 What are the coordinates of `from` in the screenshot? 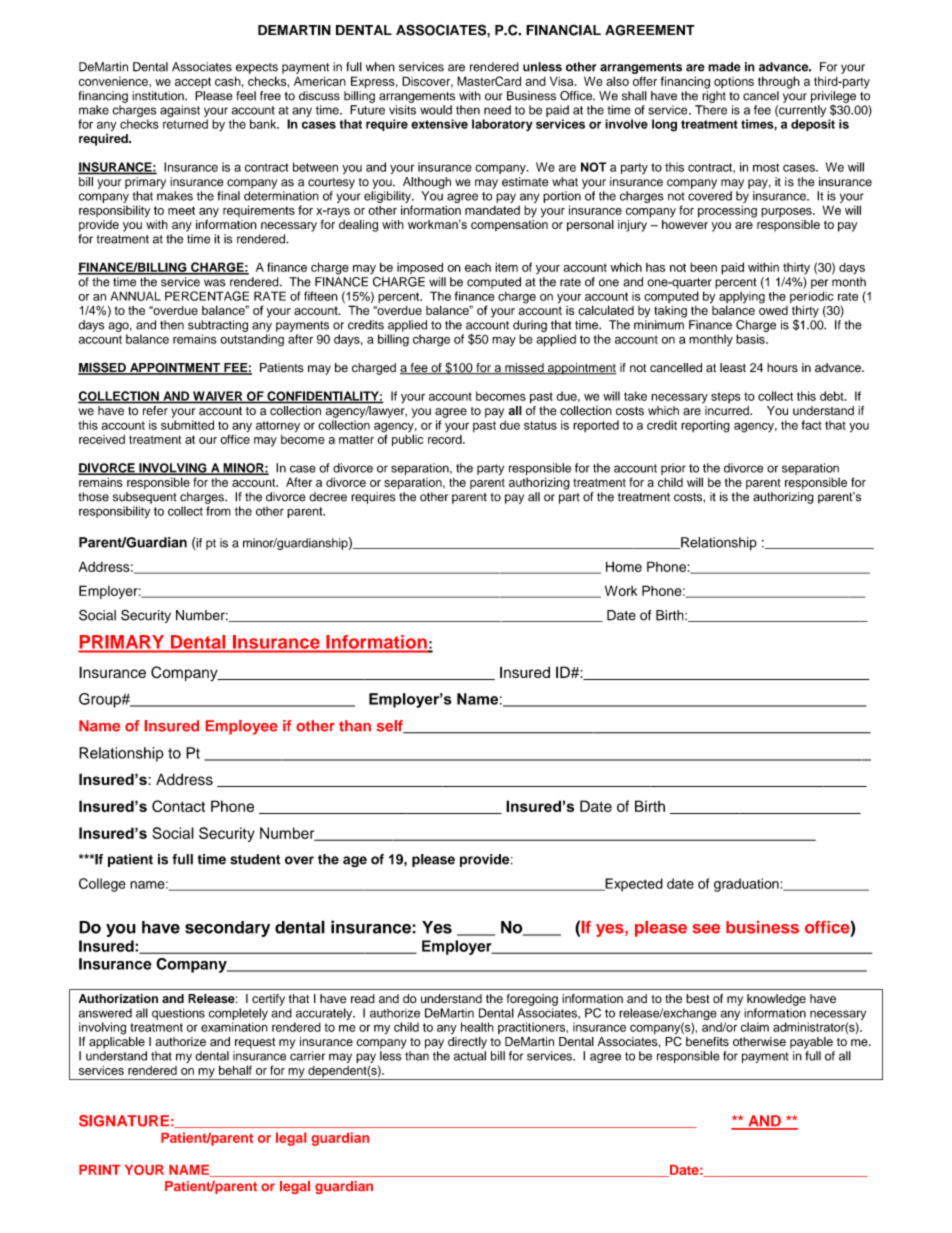 It's located at (218, 511).
